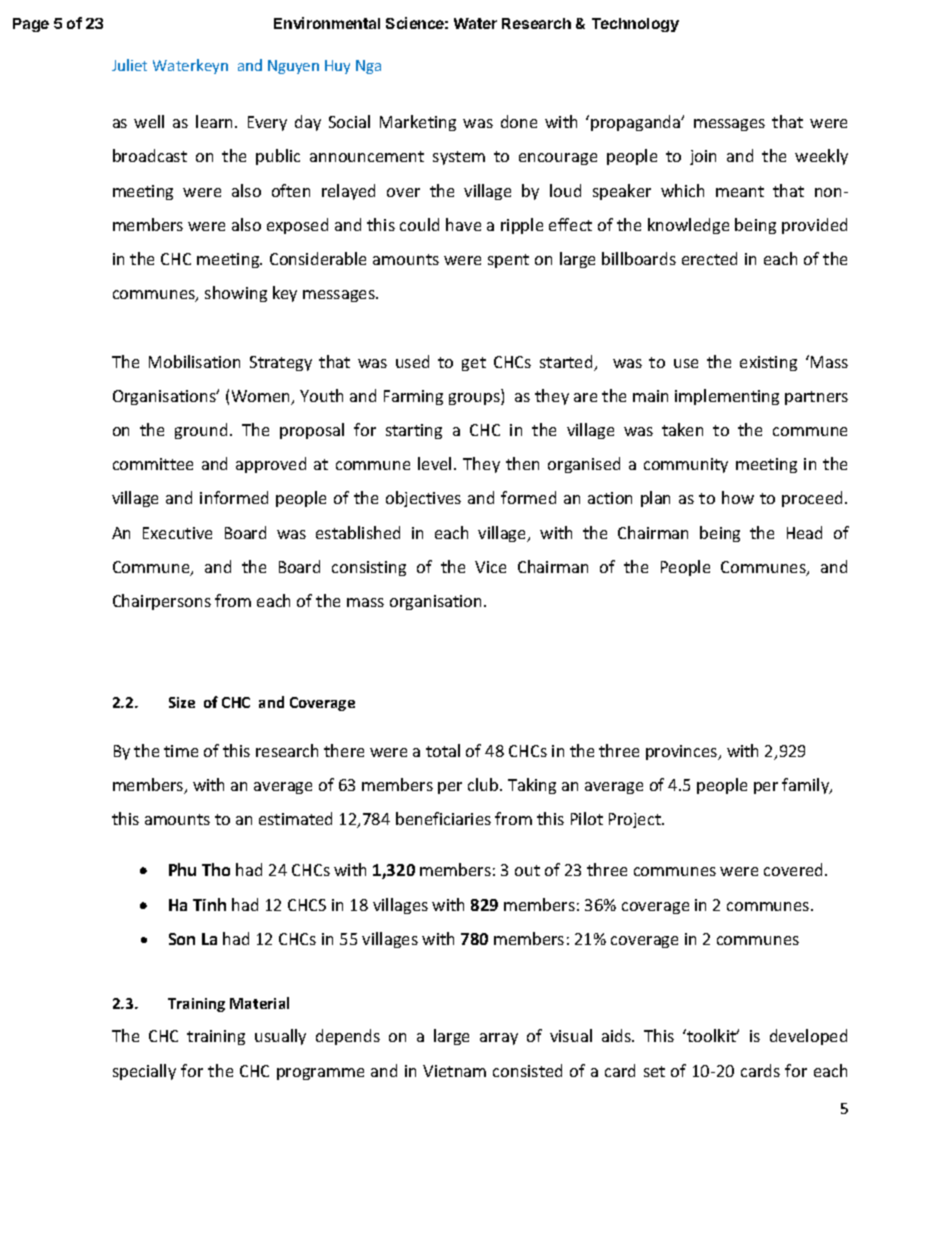 The width and height of the image is (952, 1233). Describe the element at coordinates (129, 65) in the image. I see `Juliet` at that location.
